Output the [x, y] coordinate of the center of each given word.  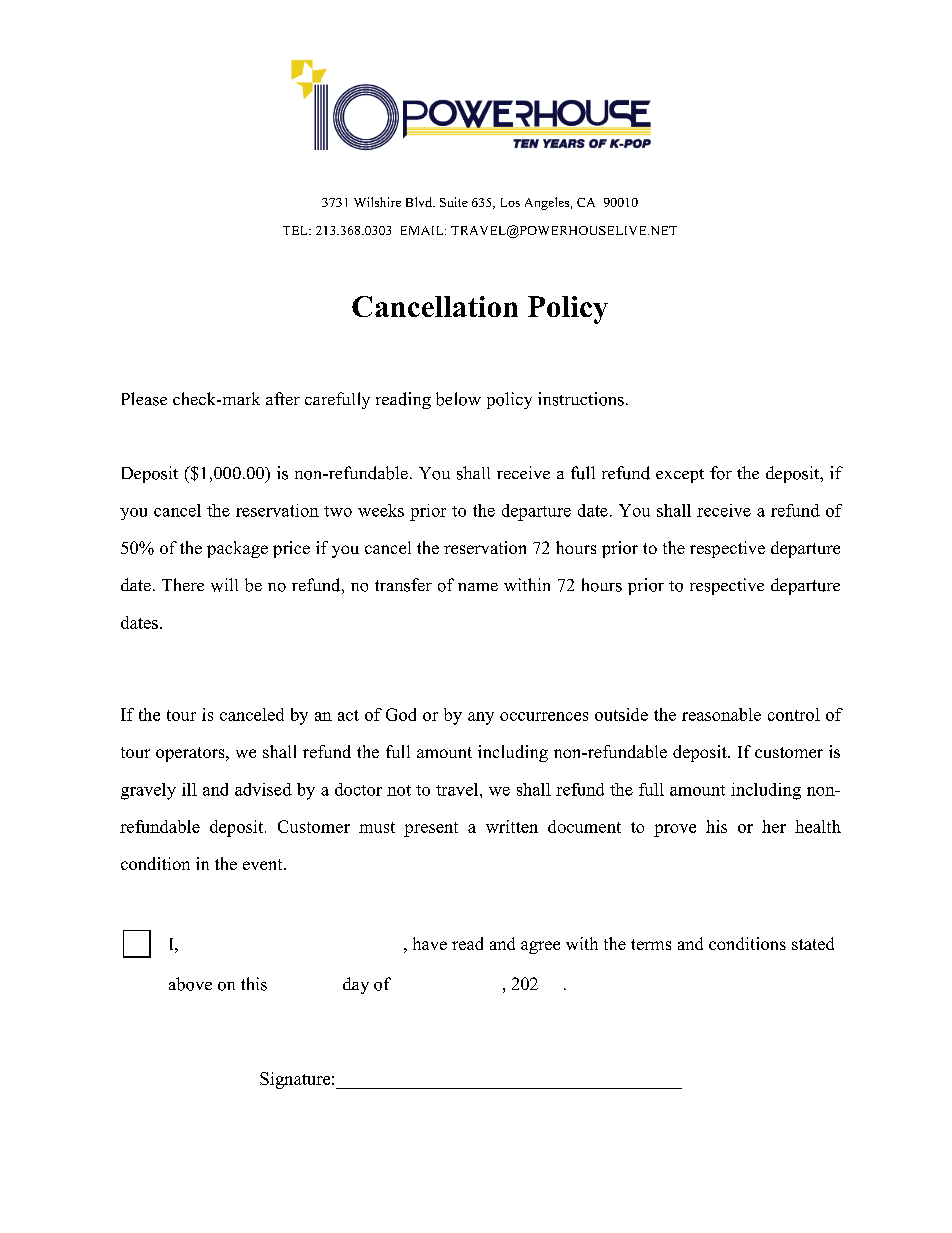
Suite [454, 202]
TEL [296, 230]
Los [510, 202]
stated [813, 943]
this [254, 984]
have [430, 943]
